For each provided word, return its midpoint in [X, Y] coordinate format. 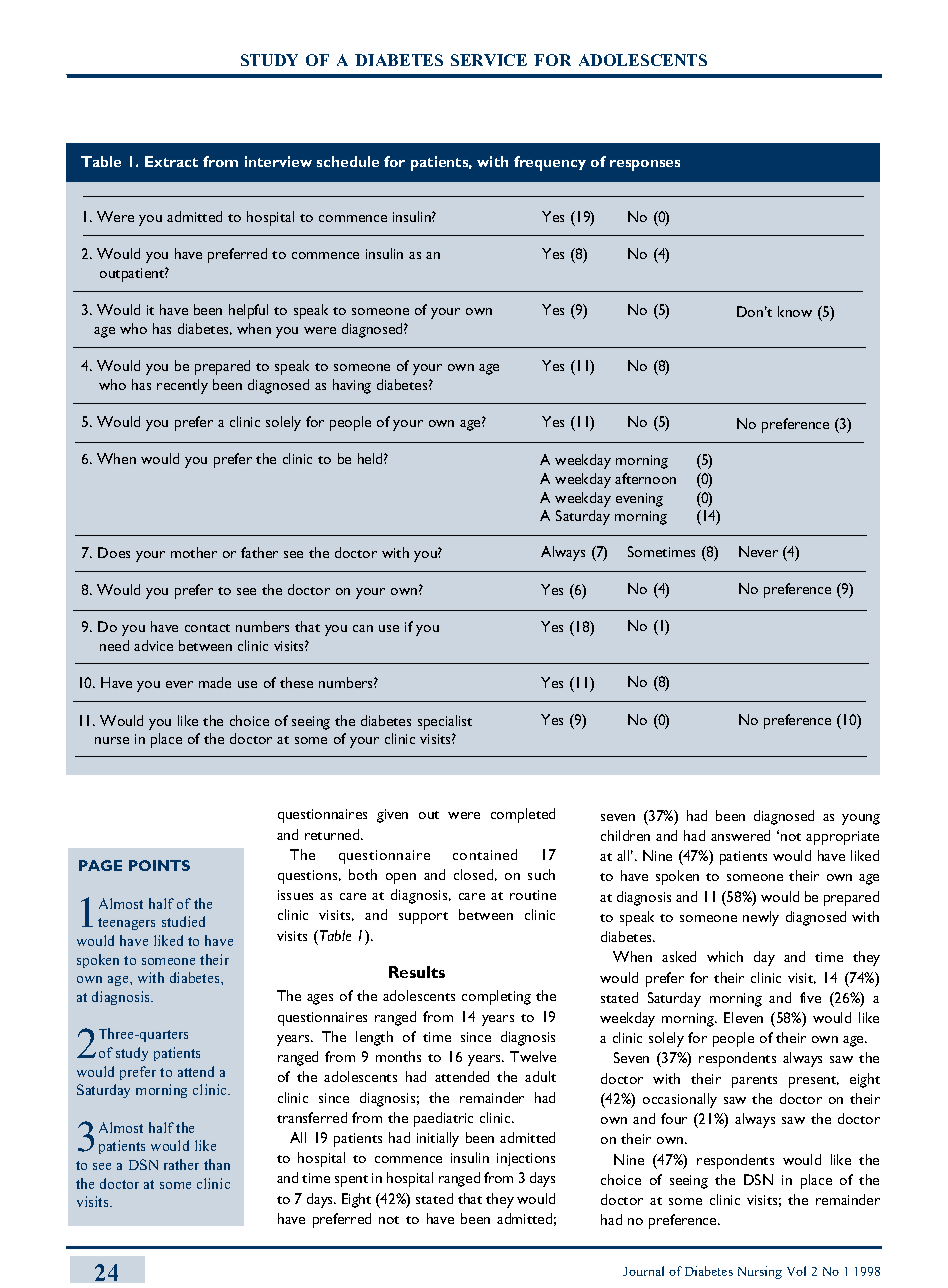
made [215, 682]
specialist [445, 722]
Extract [171, 161]
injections [526, 1159]
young [861, 819]
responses [645, 165]
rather [181, 1164]
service [489, 60]
